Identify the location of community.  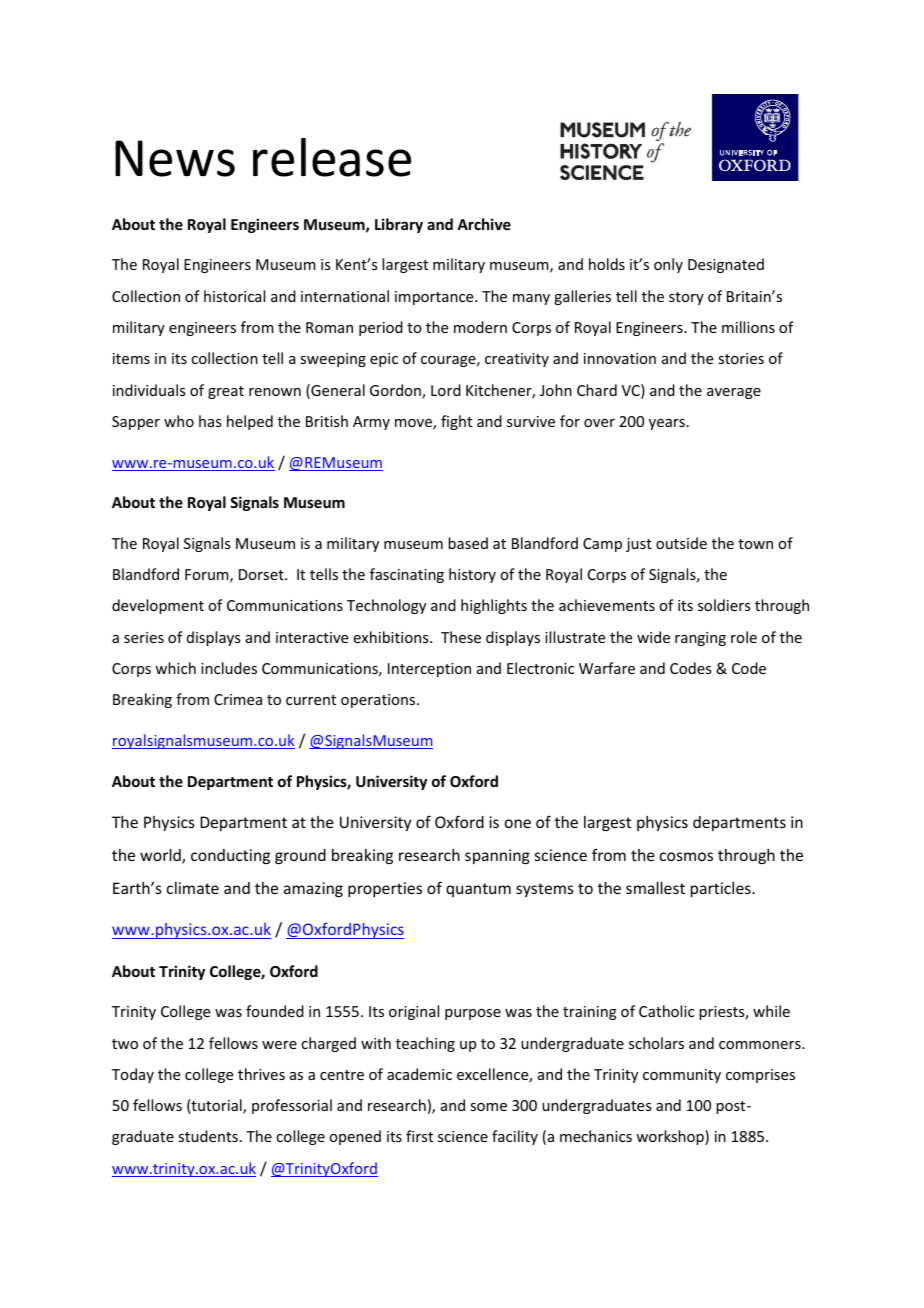
(682, 1076).
